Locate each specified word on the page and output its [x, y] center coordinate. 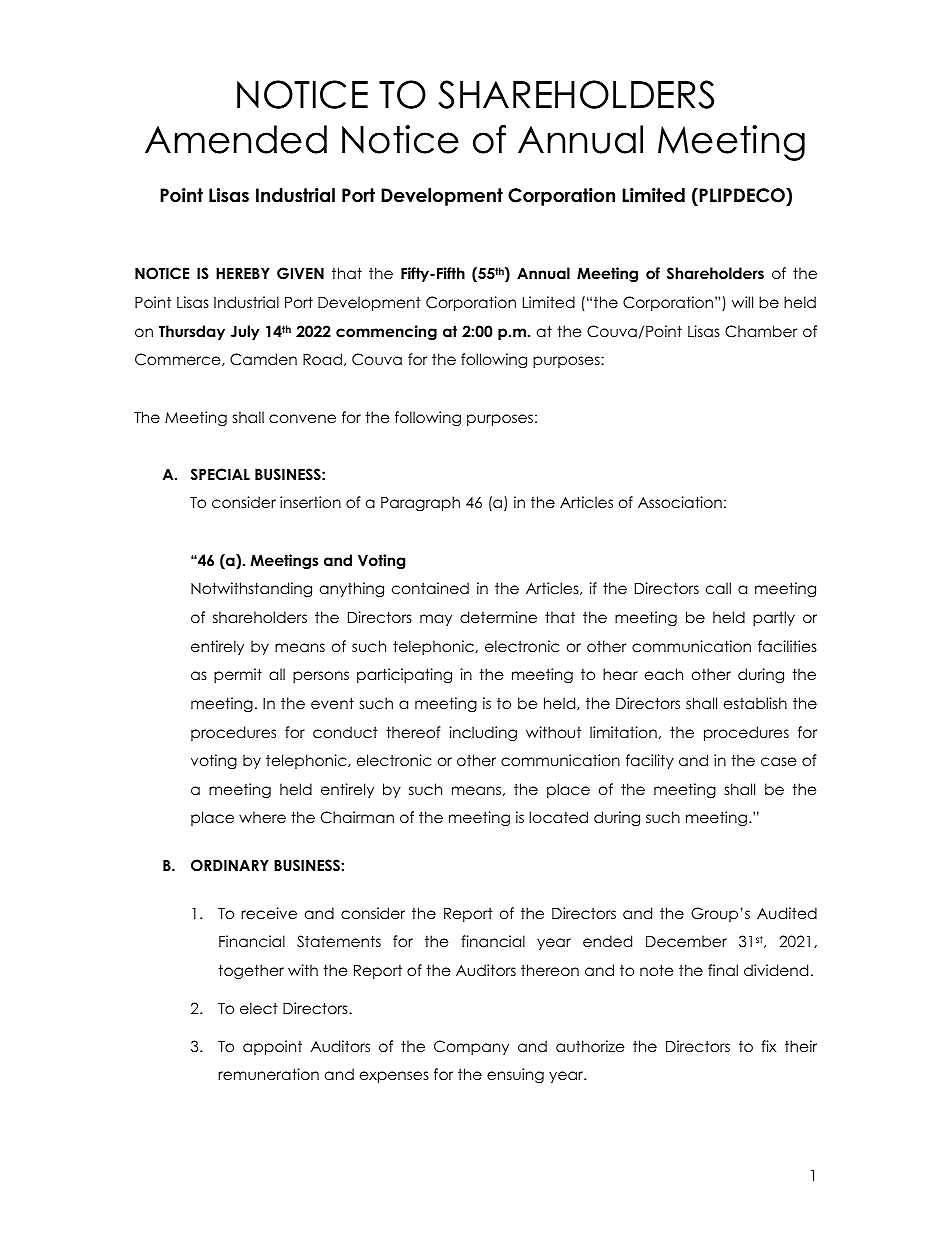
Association [680, 502]
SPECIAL [220, 474]
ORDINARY [230, 865]
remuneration [268, 1074]
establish [755, 703]
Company [471, 1047]
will [742, 302]
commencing [386, 333]
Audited [787, 913]
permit [238, 675]
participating [404, 676]
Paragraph [420, 503]
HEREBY [243, 273]
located [558, 817]
